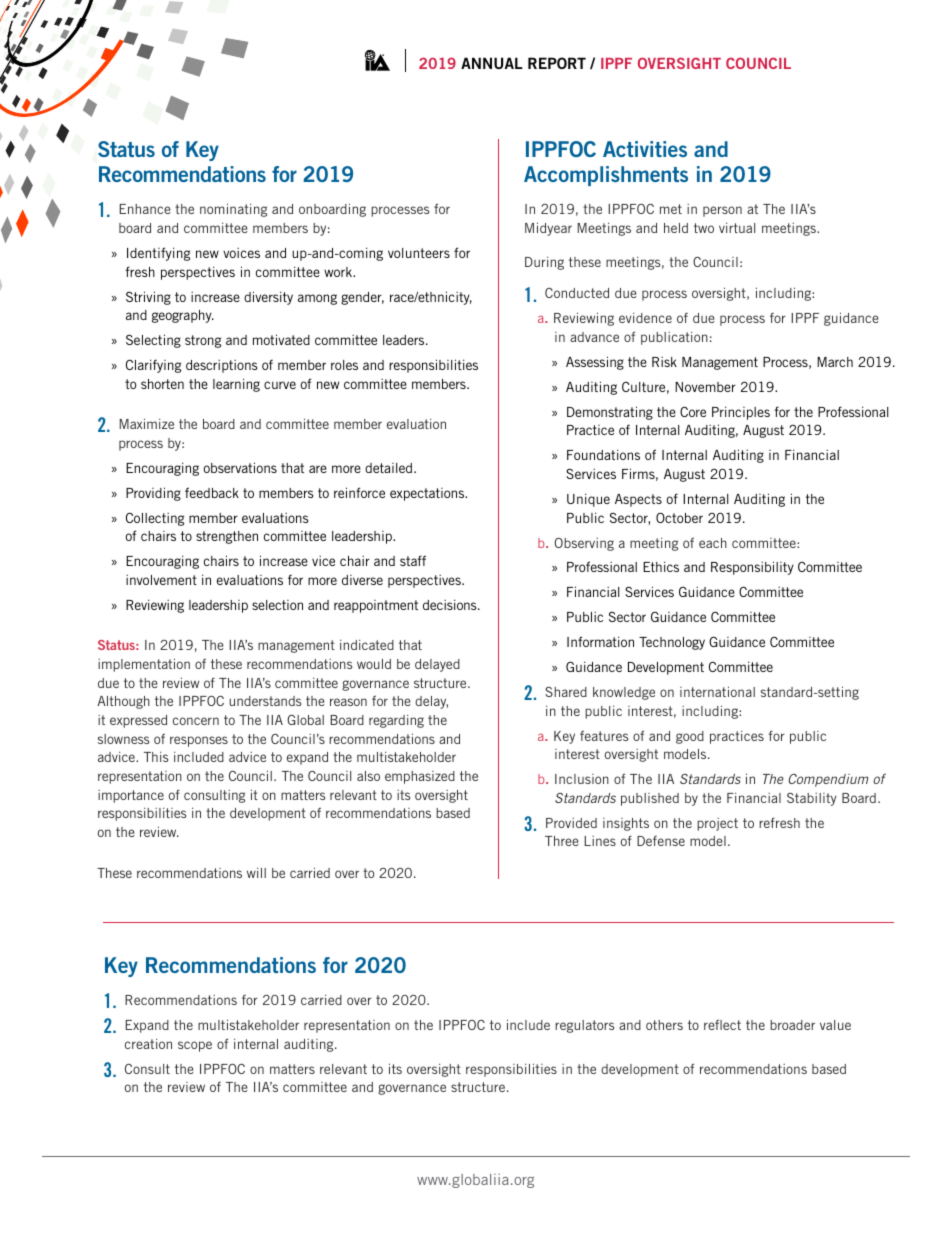 The image size is (952, 1233). Describe the element at coordinates (396, 721) in the page. I see `regarding` at that location.
